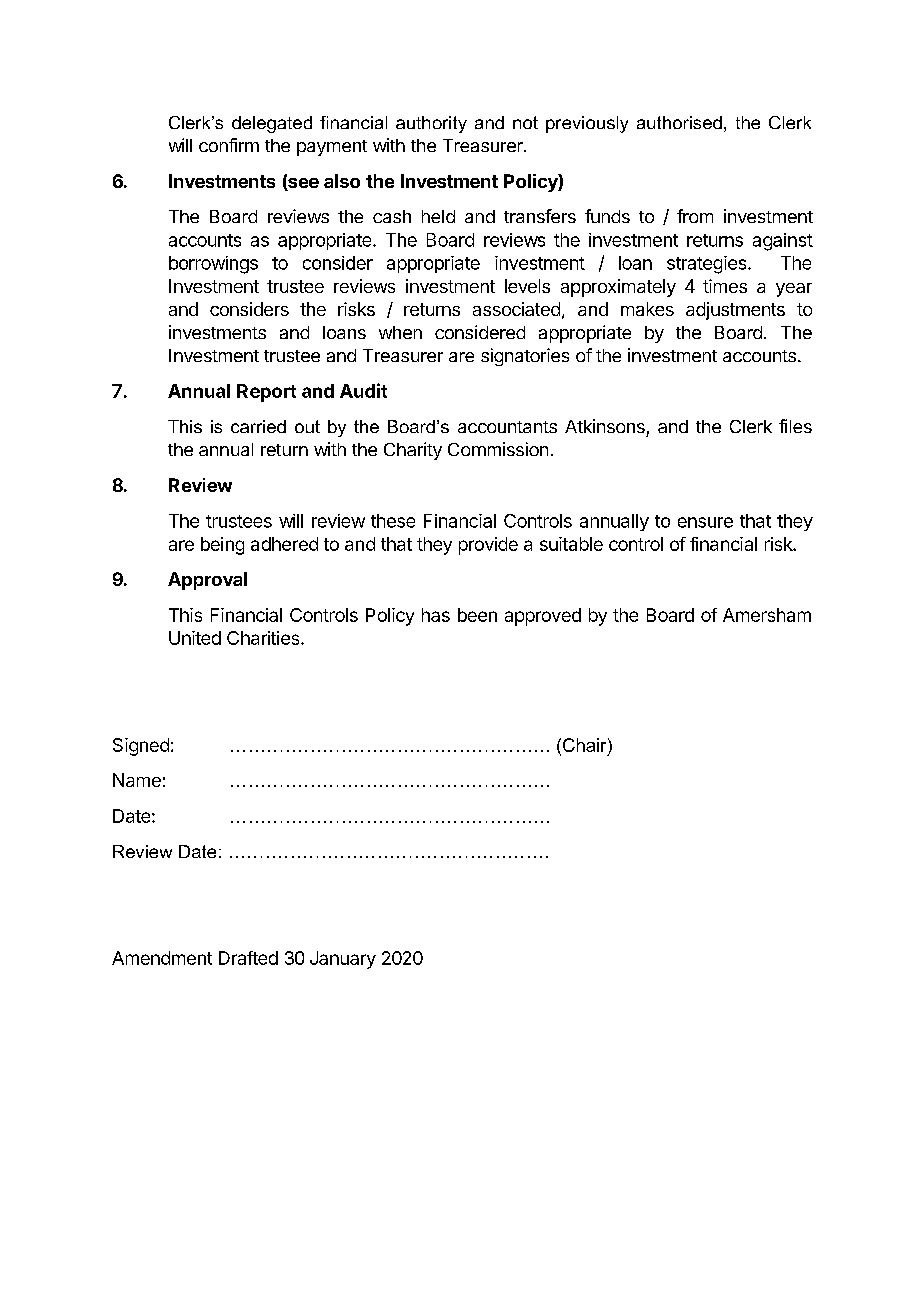 The image size is (924, 1307). What do you see at coordinates (679, 122) in the screenshot?
I see `authorised` at bounding box center [679, 122].
